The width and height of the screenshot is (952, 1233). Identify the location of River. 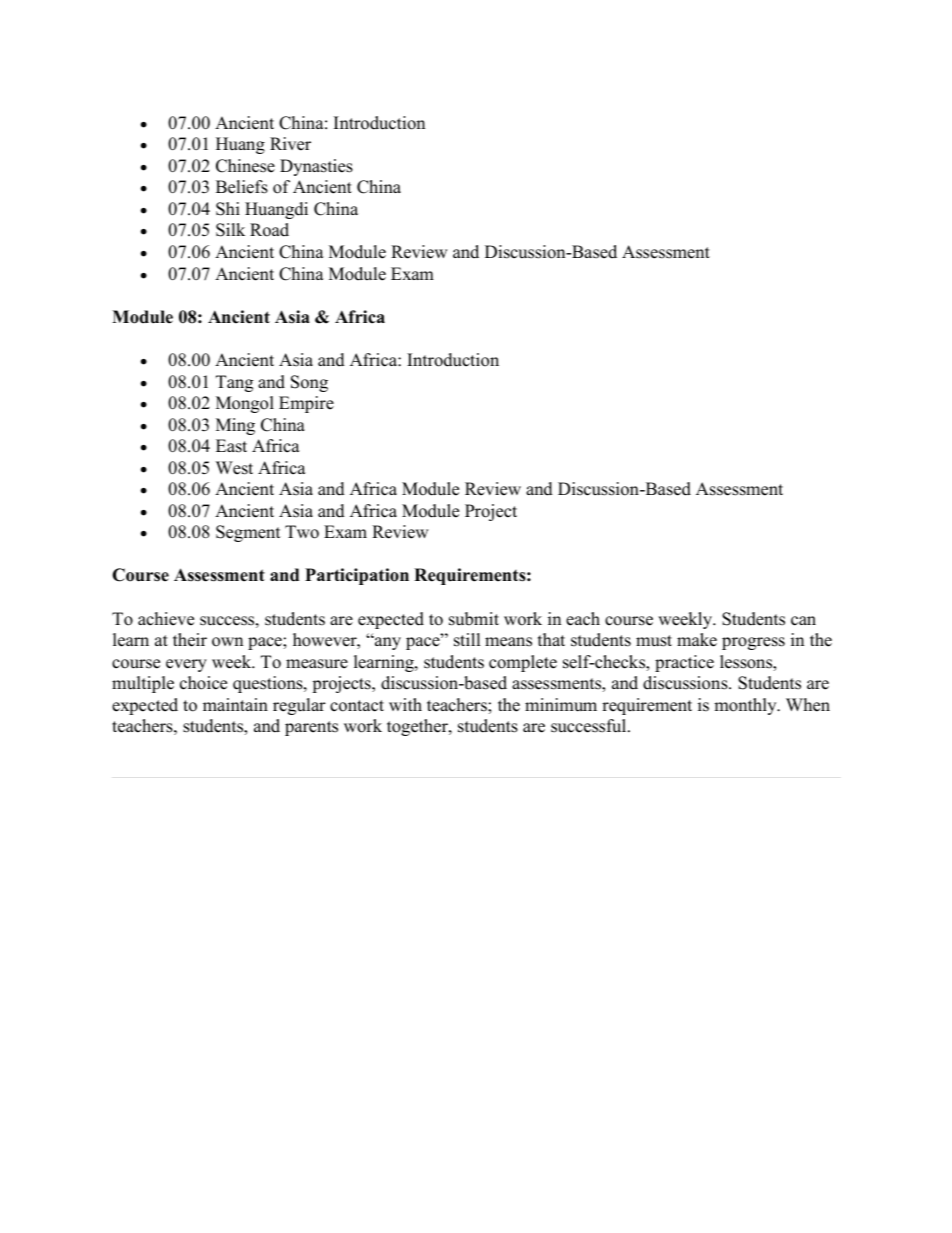
(290, 144).
